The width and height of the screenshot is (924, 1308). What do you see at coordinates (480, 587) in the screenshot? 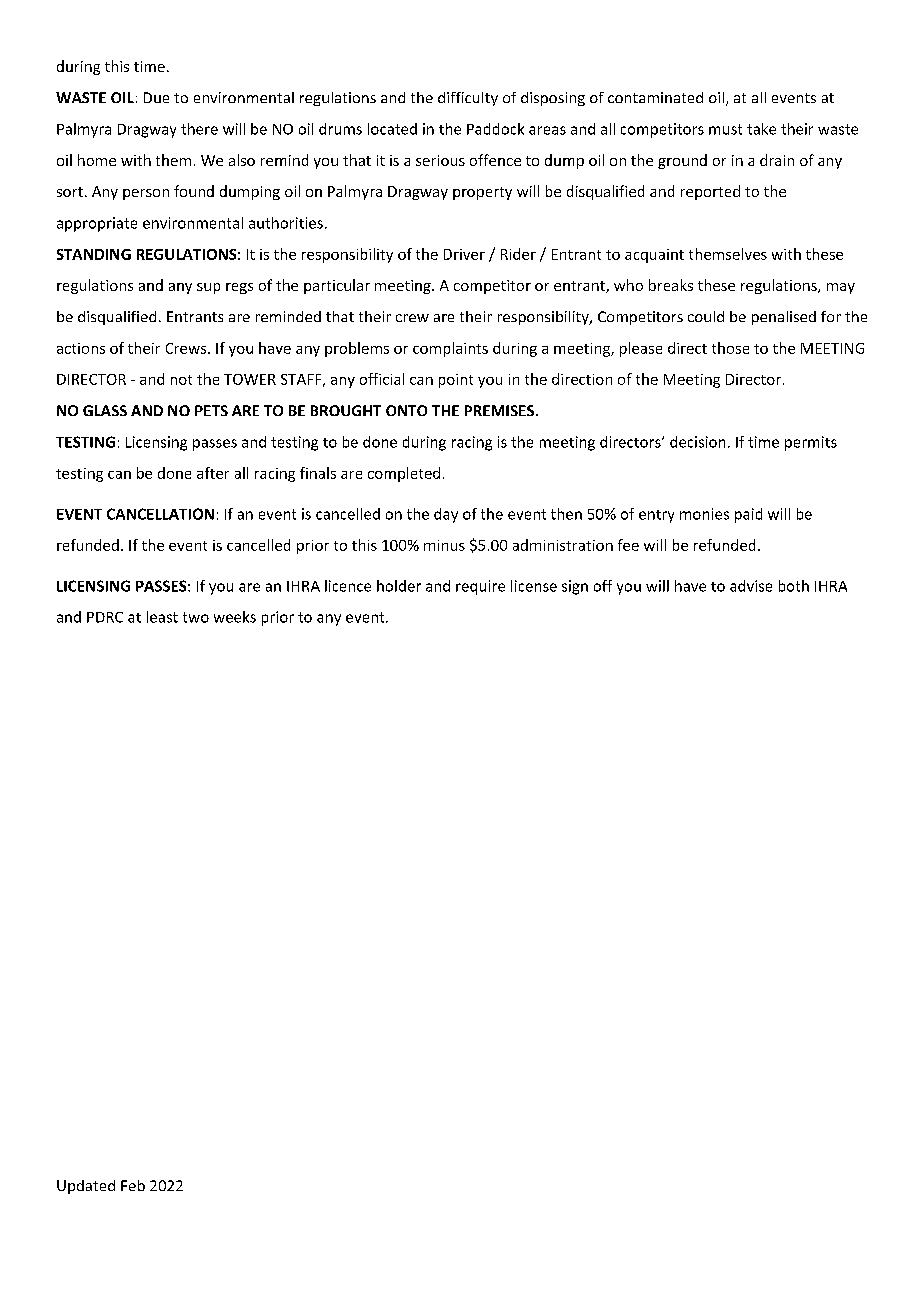
I see `require` at bounding box center [480, 587].
